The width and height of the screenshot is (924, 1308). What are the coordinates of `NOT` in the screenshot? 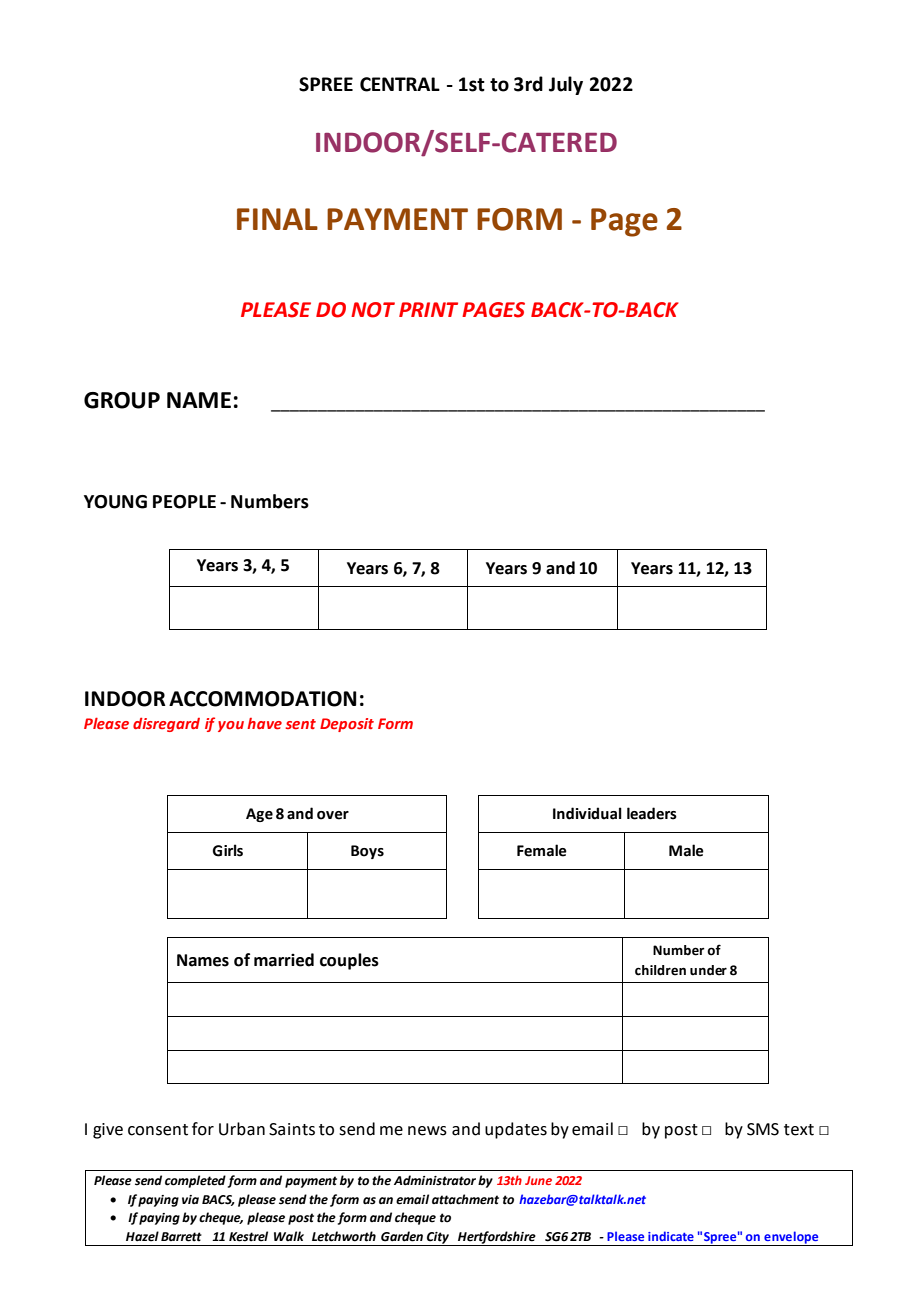 It's located at (373, 310).
